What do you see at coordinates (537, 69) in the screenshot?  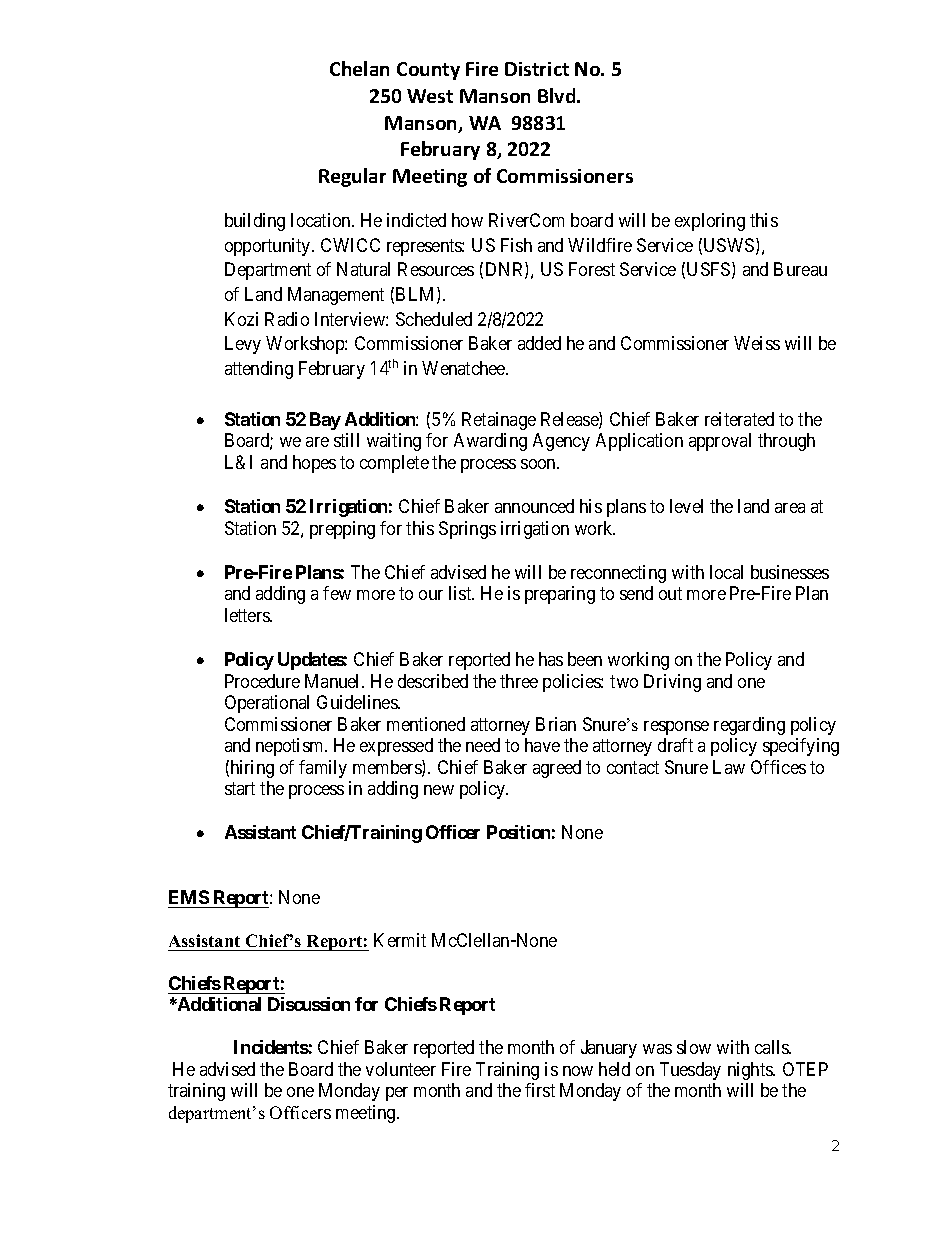 I see `District` at bounding box center [537, 69].
